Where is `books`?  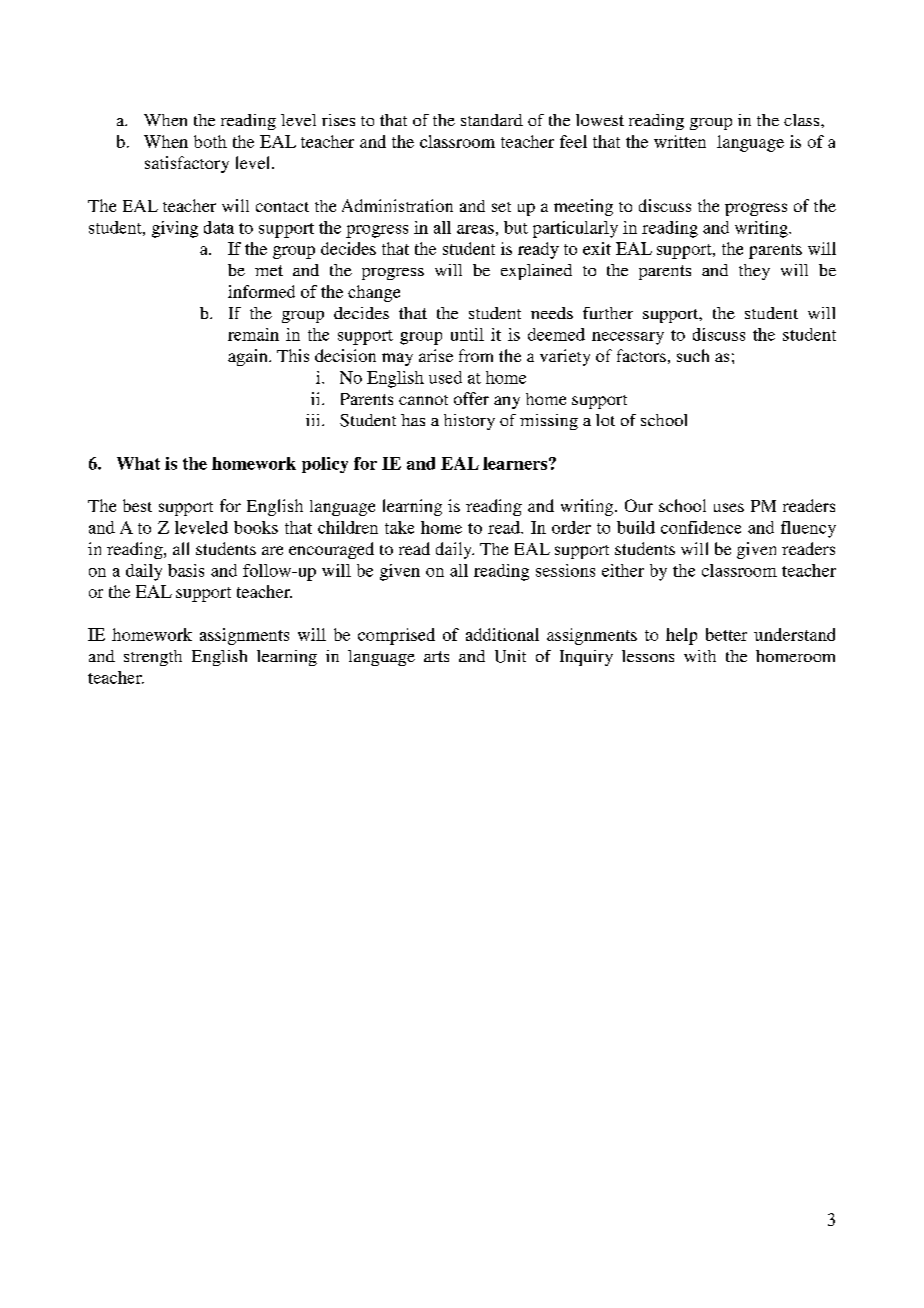 books is located at coordinates (256, 527).
